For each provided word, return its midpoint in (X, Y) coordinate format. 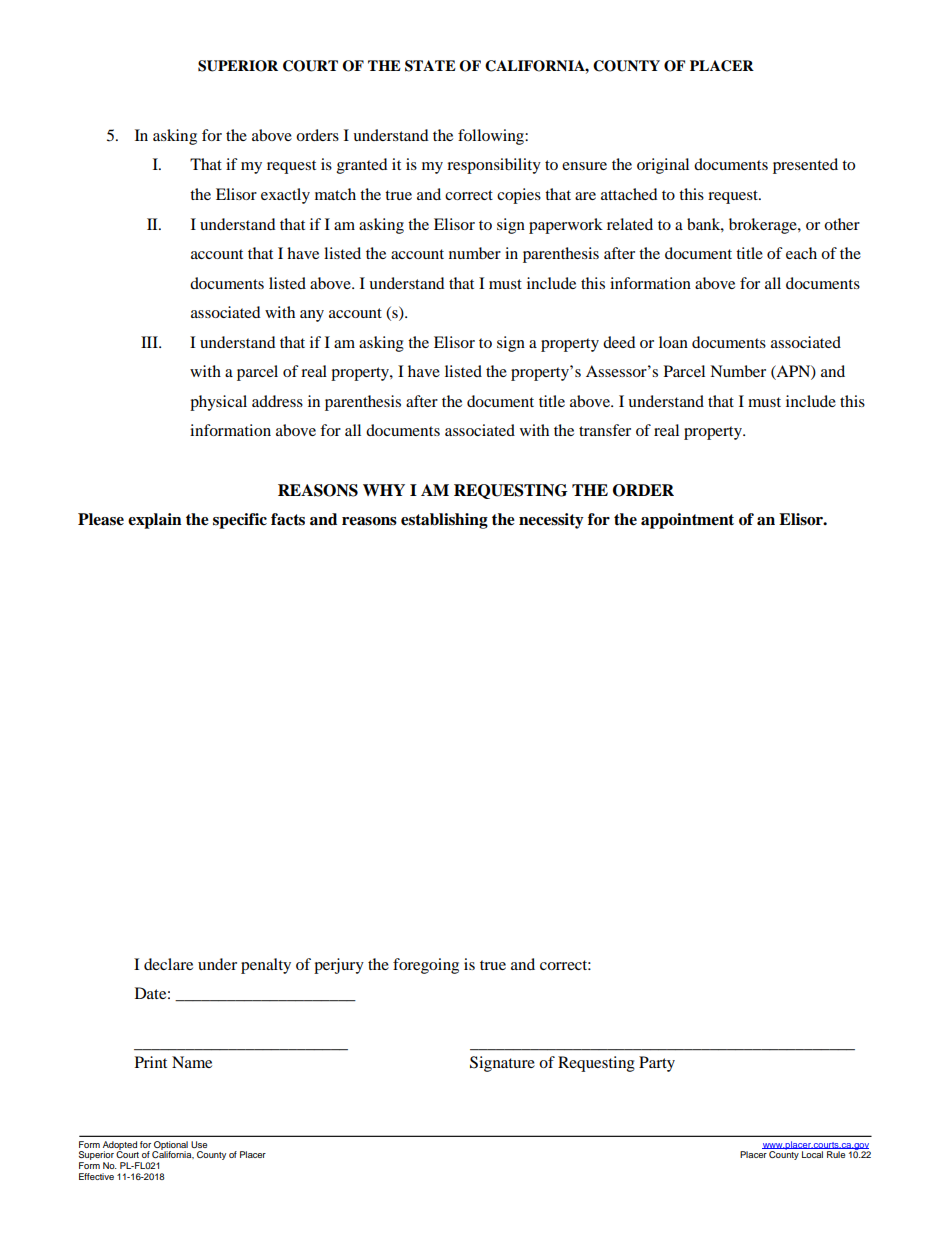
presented (805, 166)
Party (657, 1064)
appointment (687, 521)
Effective (96, 1176)
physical (218, 403)
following (492, 137)
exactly (285, 196)
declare (168, 964)
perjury (339, 966)
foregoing (426, 966)
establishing (444, 521)
